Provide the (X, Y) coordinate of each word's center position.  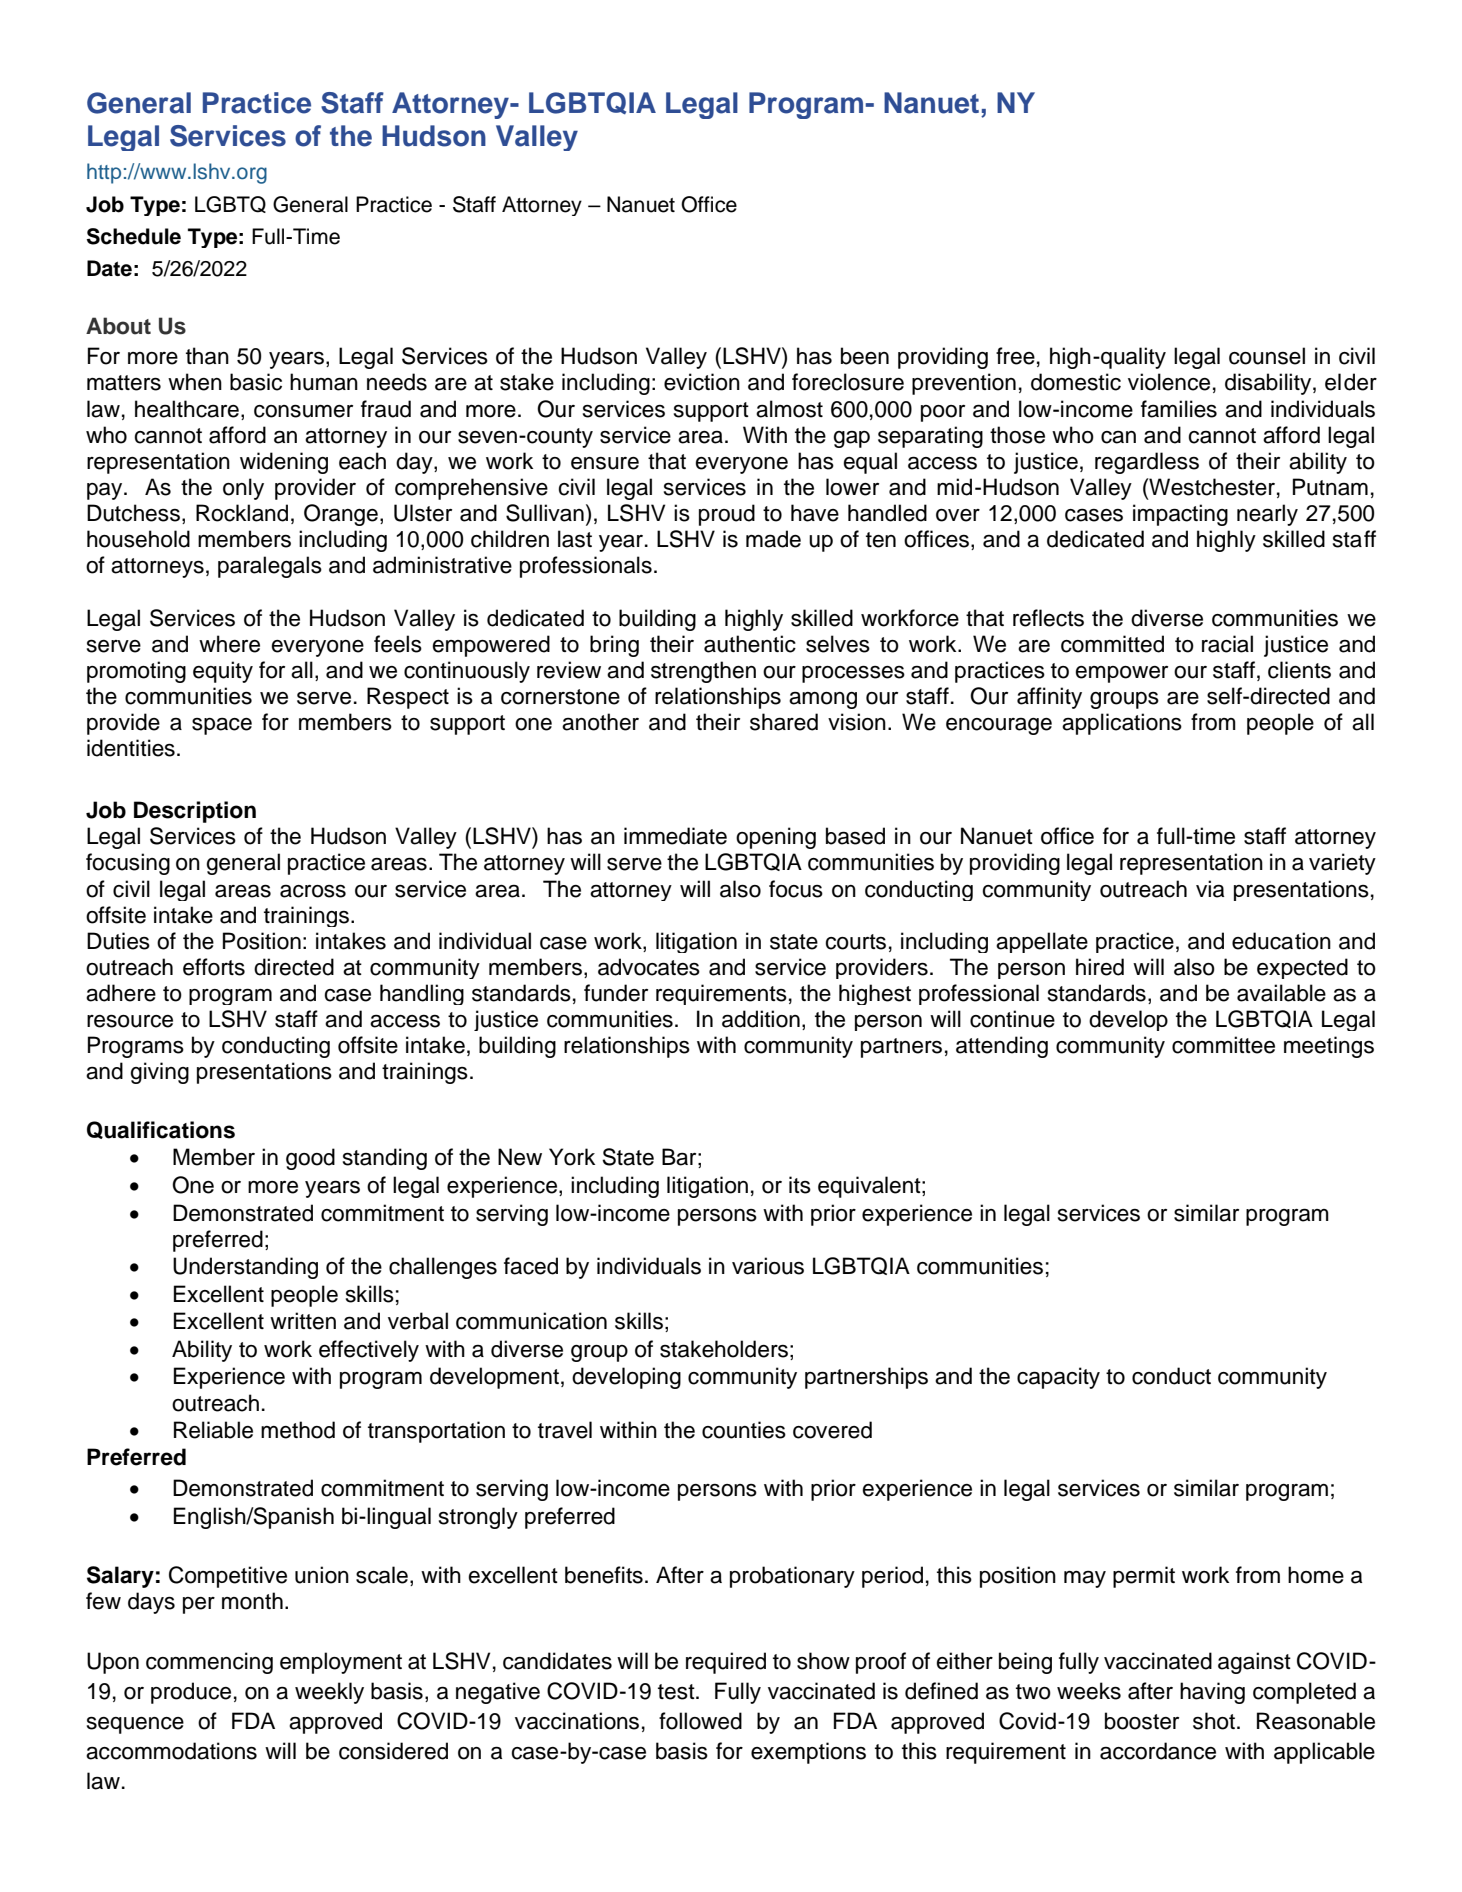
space (222, 726)
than (207, 356)
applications (1122, 724)
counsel (1267, 356)
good (310, 1159)
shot (1215, 1721)
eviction (702, 382)
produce (191, 1693)
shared (784, 722)
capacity (1058, 1378)
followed (700, 1721)
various (768, 1266)
